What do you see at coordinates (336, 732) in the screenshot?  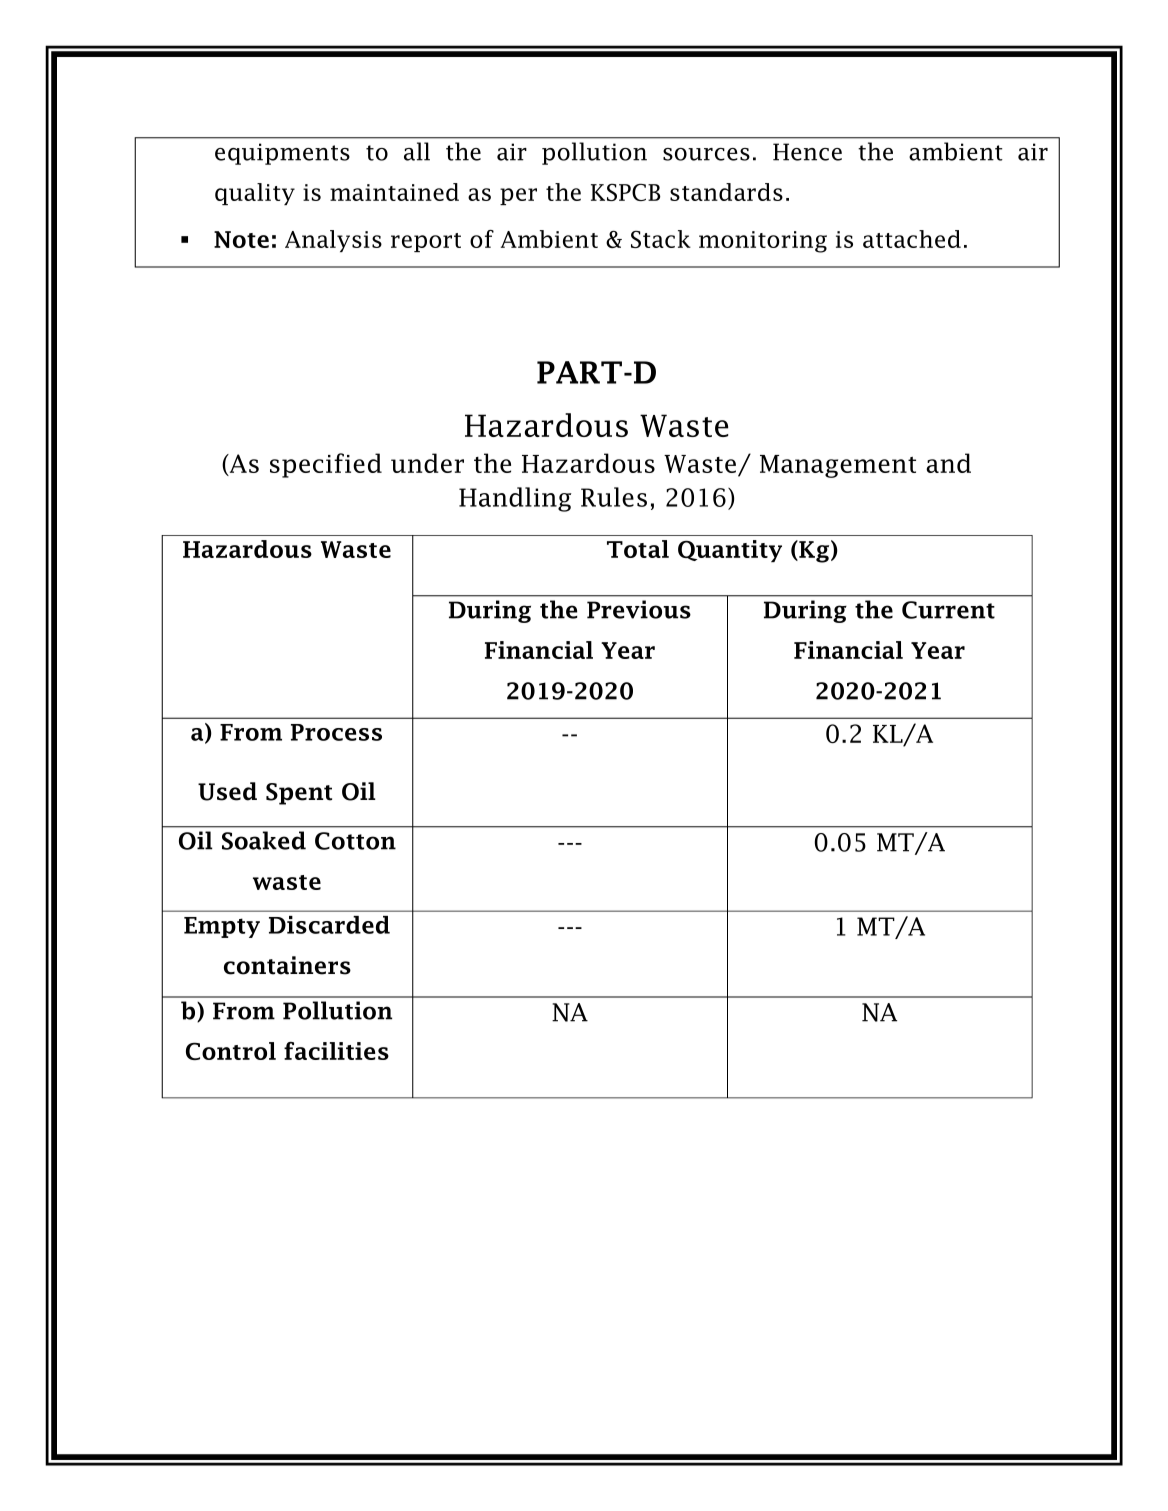 I see `Process` at bounding box center [336, 732].
